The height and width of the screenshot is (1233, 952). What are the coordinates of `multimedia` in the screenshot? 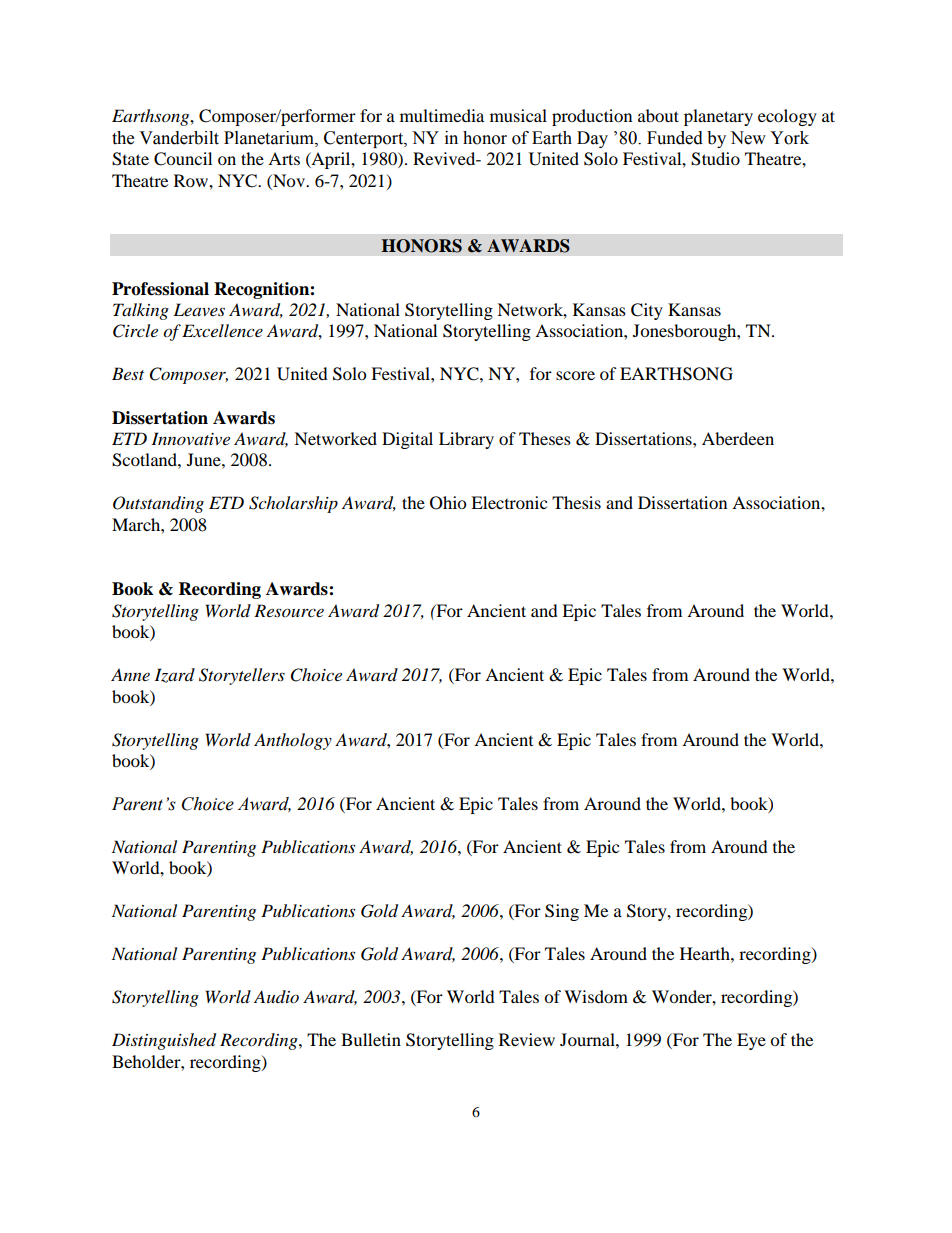 It's located at (442, 115).
